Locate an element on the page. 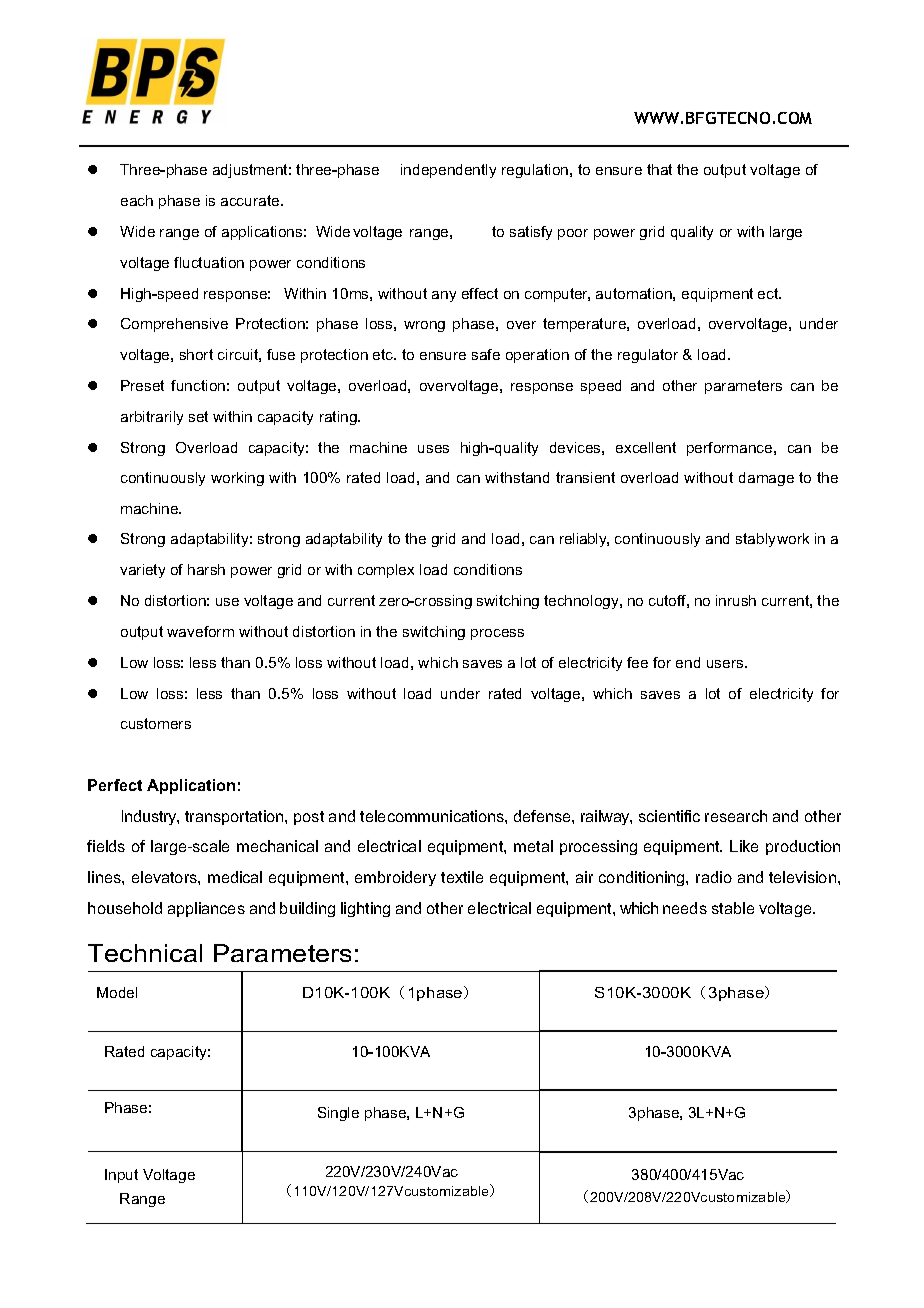 The height and width of the document is (1308, 924). that is located at coordinates (659, 169).
